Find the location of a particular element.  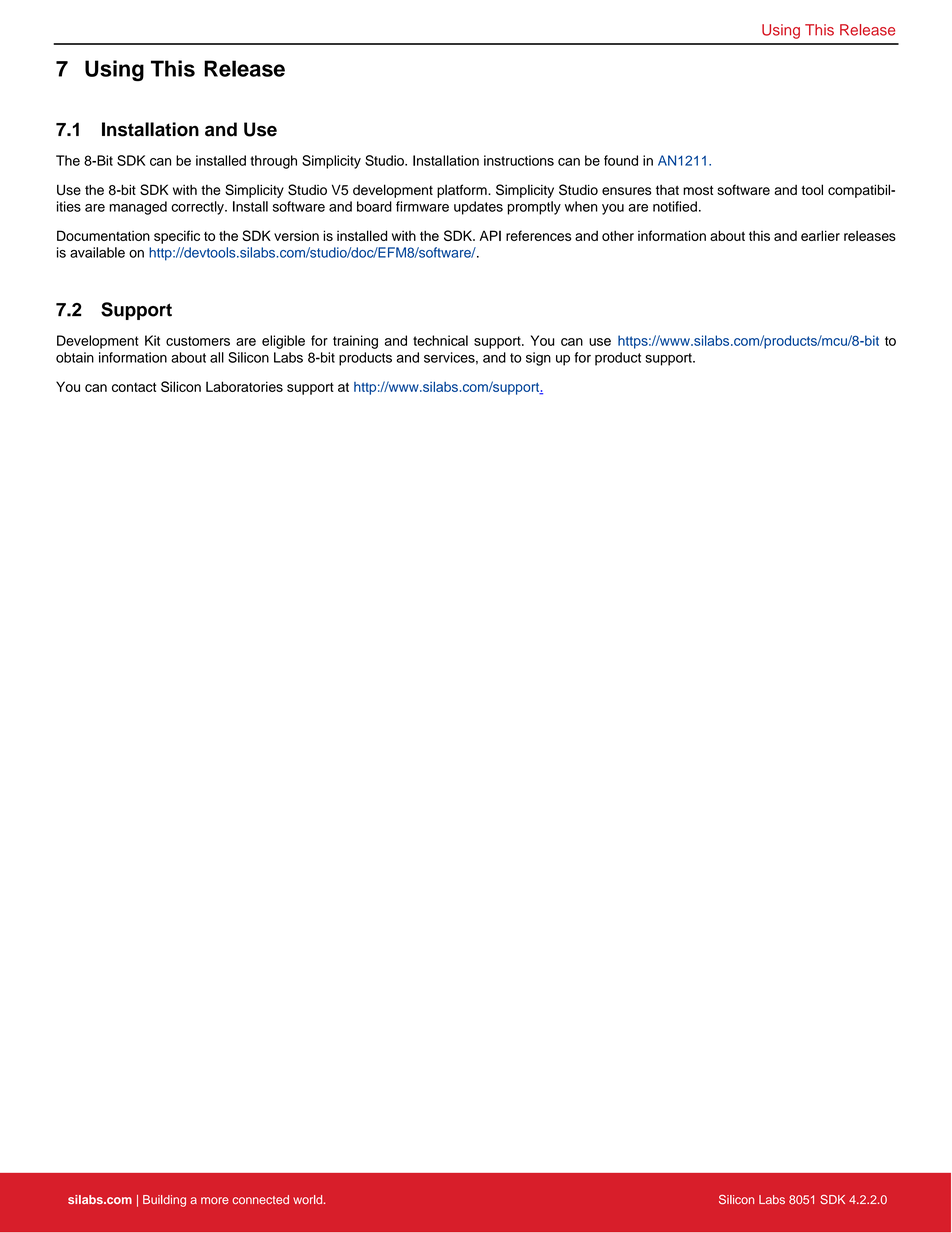

training is located at coordinates (355, 342).
